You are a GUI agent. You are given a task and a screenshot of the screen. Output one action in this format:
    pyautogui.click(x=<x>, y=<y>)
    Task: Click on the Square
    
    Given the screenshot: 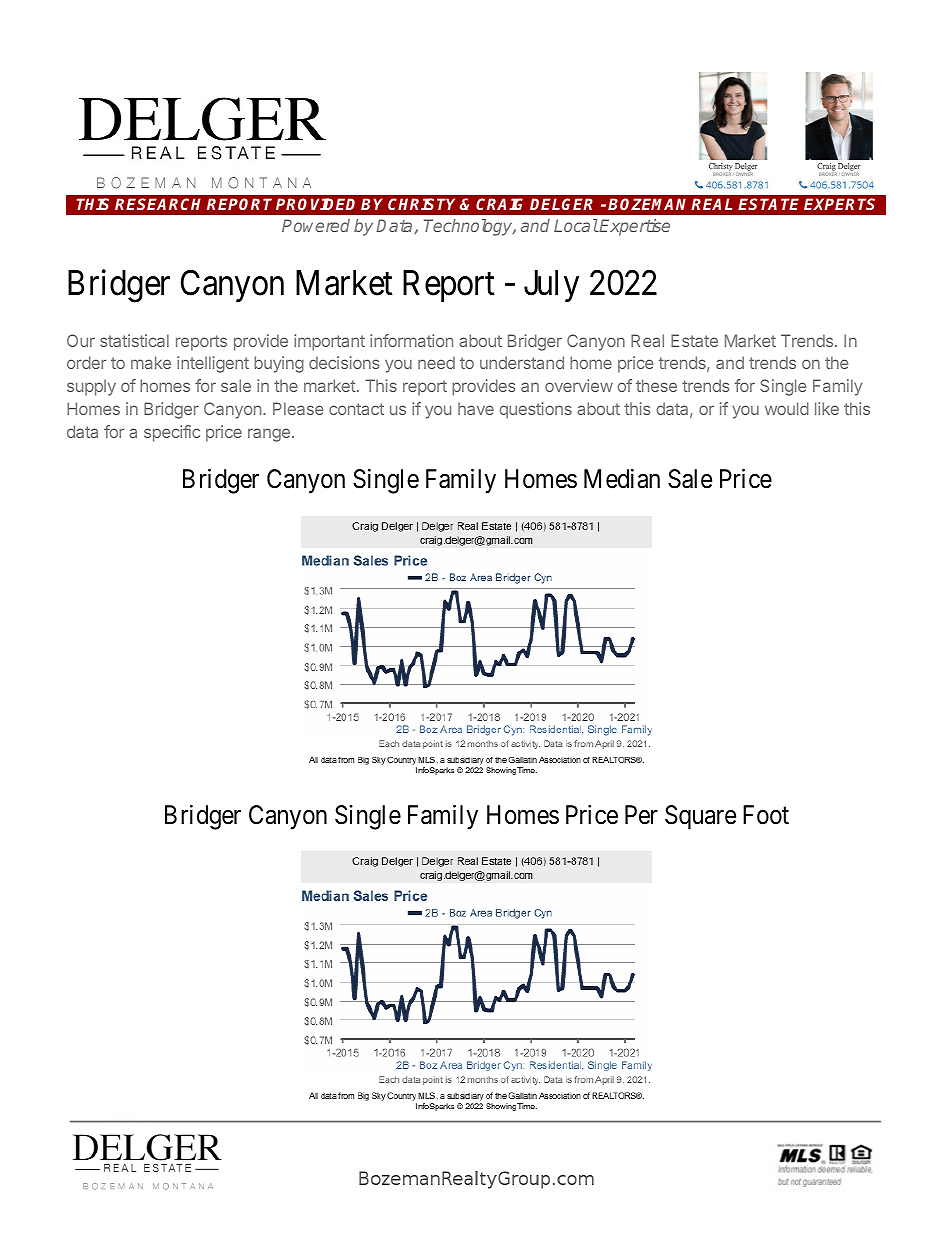 What is the action you would take?
    pyautogui.click(x=700, y=817)
